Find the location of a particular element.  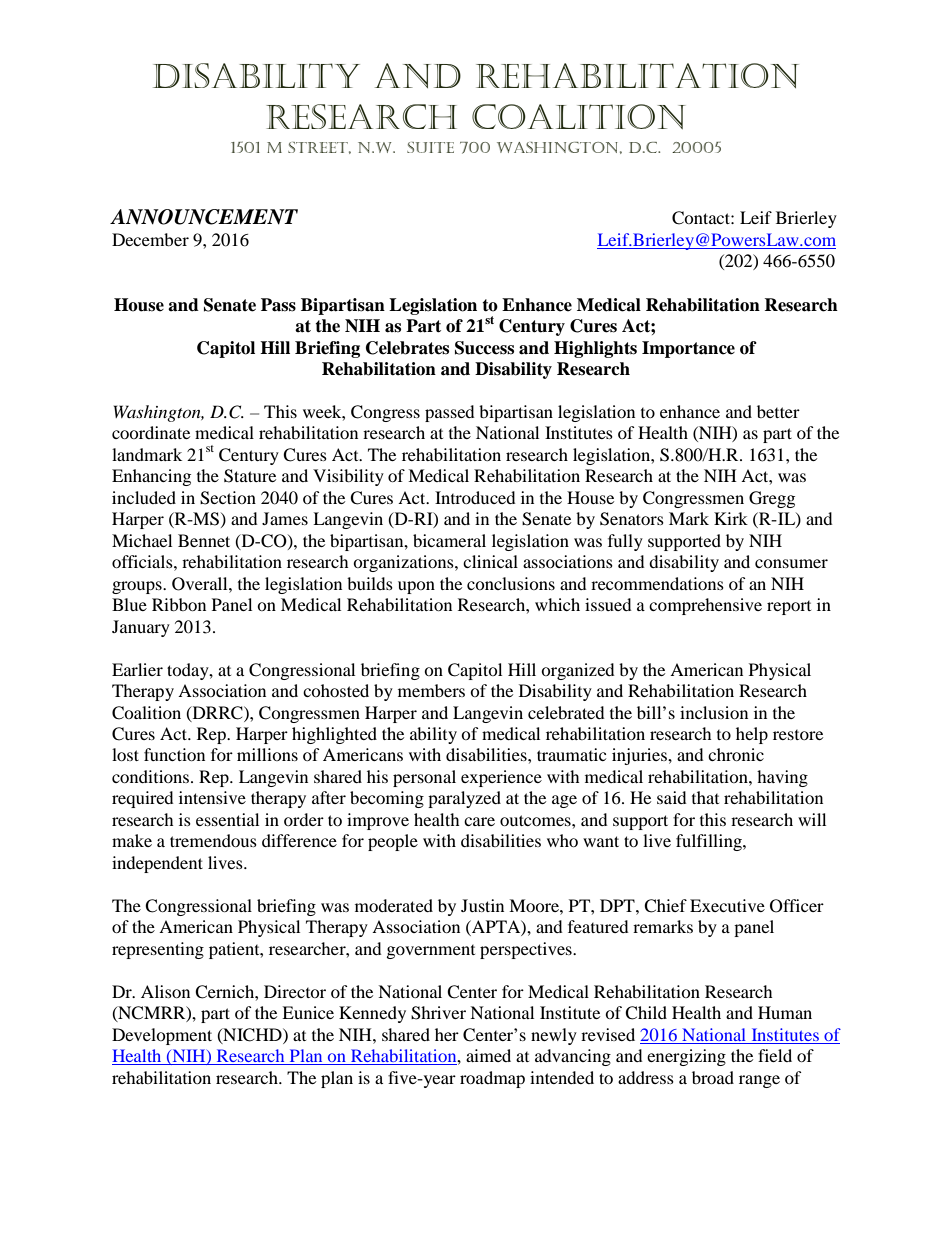

comprehensive is located at coordinates (705, 606).
